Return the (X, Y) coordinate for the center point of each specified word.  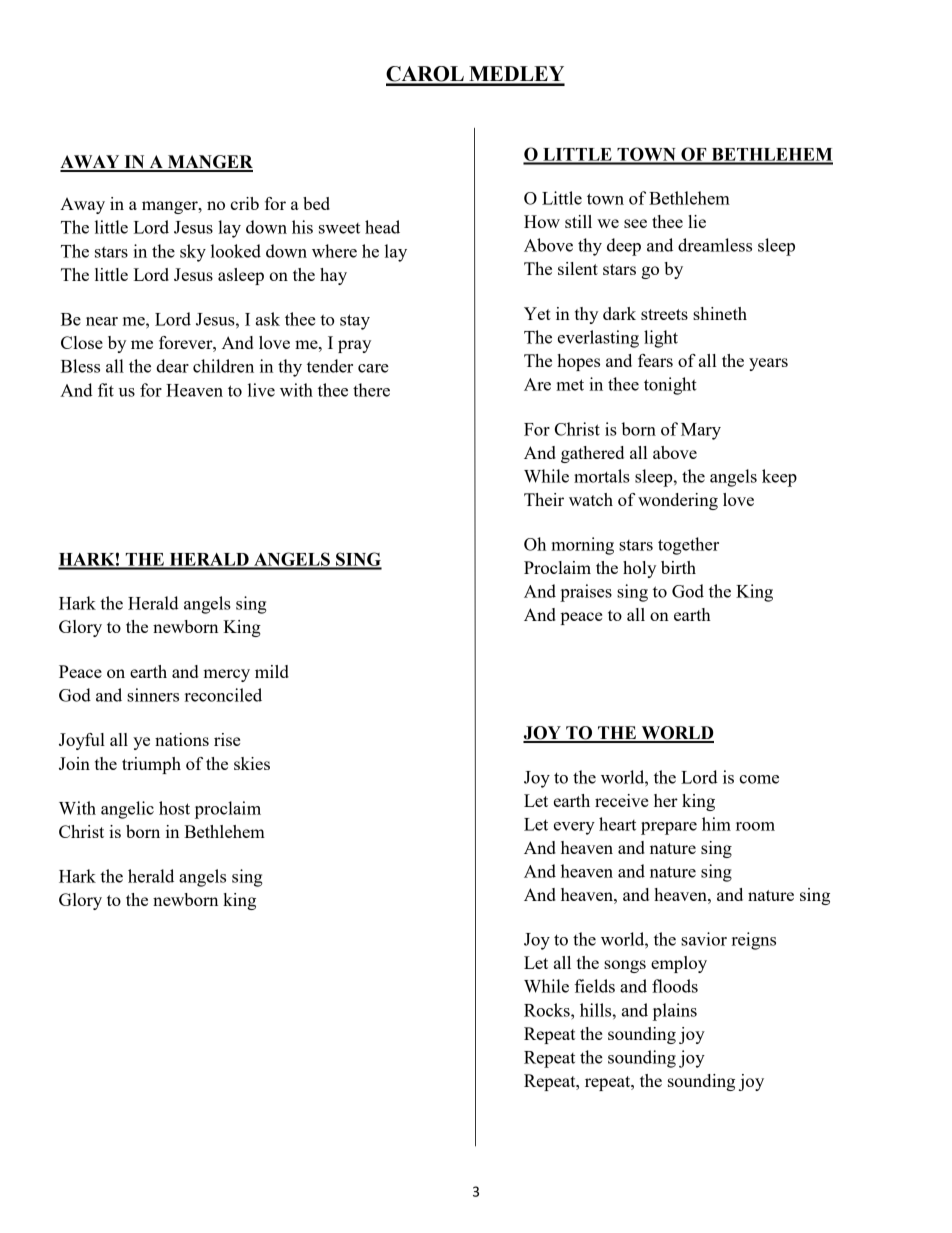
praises (586, 593)
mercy (226, 675)
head (382, 227)
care (373, 368)
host (174, 808)
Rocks (548, 1010)
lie (697, 221)
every (574, 828)
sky (193, 253)
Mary (701, 431)
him (716, 824)
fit (106, 390)
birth (678, 567)
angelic (127, 810)
